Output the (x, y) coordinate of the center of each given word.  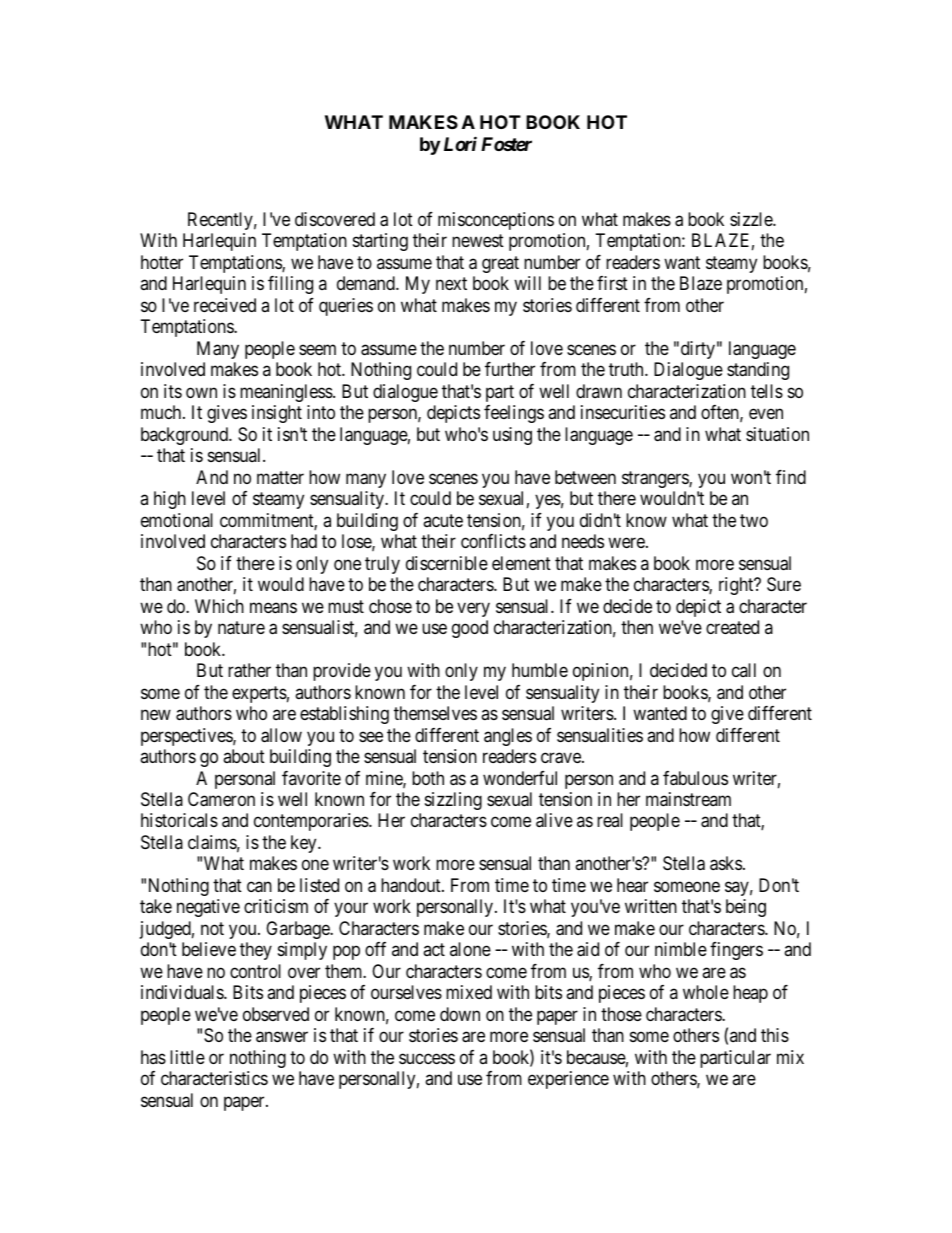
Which (219, 606)
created (732, 627)
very (473, 609)
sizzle (752, 219)
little (187, 1057)
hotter (162, 262)
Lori (460, 143)
